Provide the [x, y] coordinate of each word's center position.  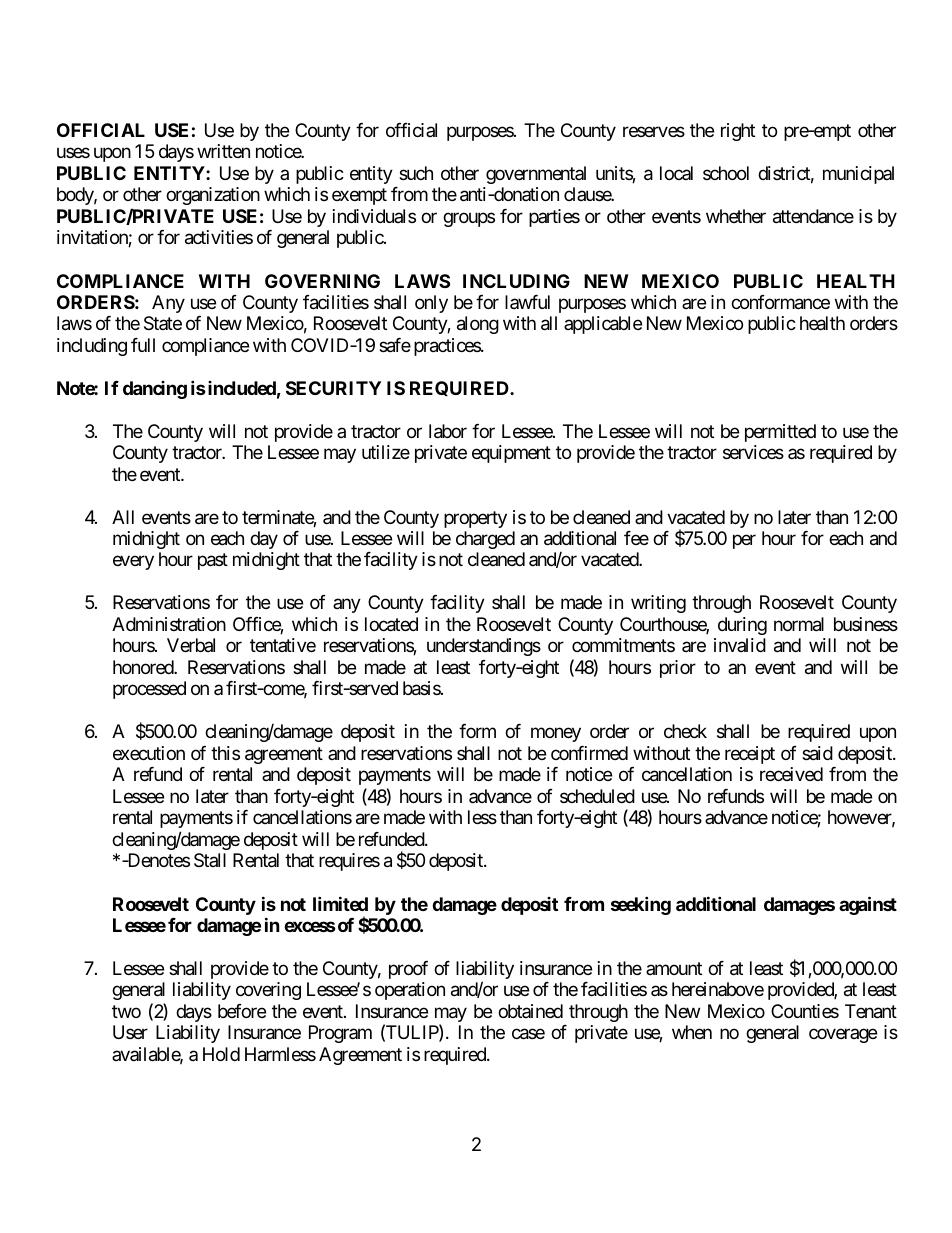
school [726, 173]
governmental [536, 175]
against [868, 905]
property [475, 519]
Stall [210, 860]
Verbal [191, 645]
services [753, 452]
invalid [740, 645]
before [242, 1011]
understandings [484, 647]
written [223, 151]
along [478, 325]
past [213, 562]
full [143, 345]
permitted [780, 433]
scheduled [597, 796]
